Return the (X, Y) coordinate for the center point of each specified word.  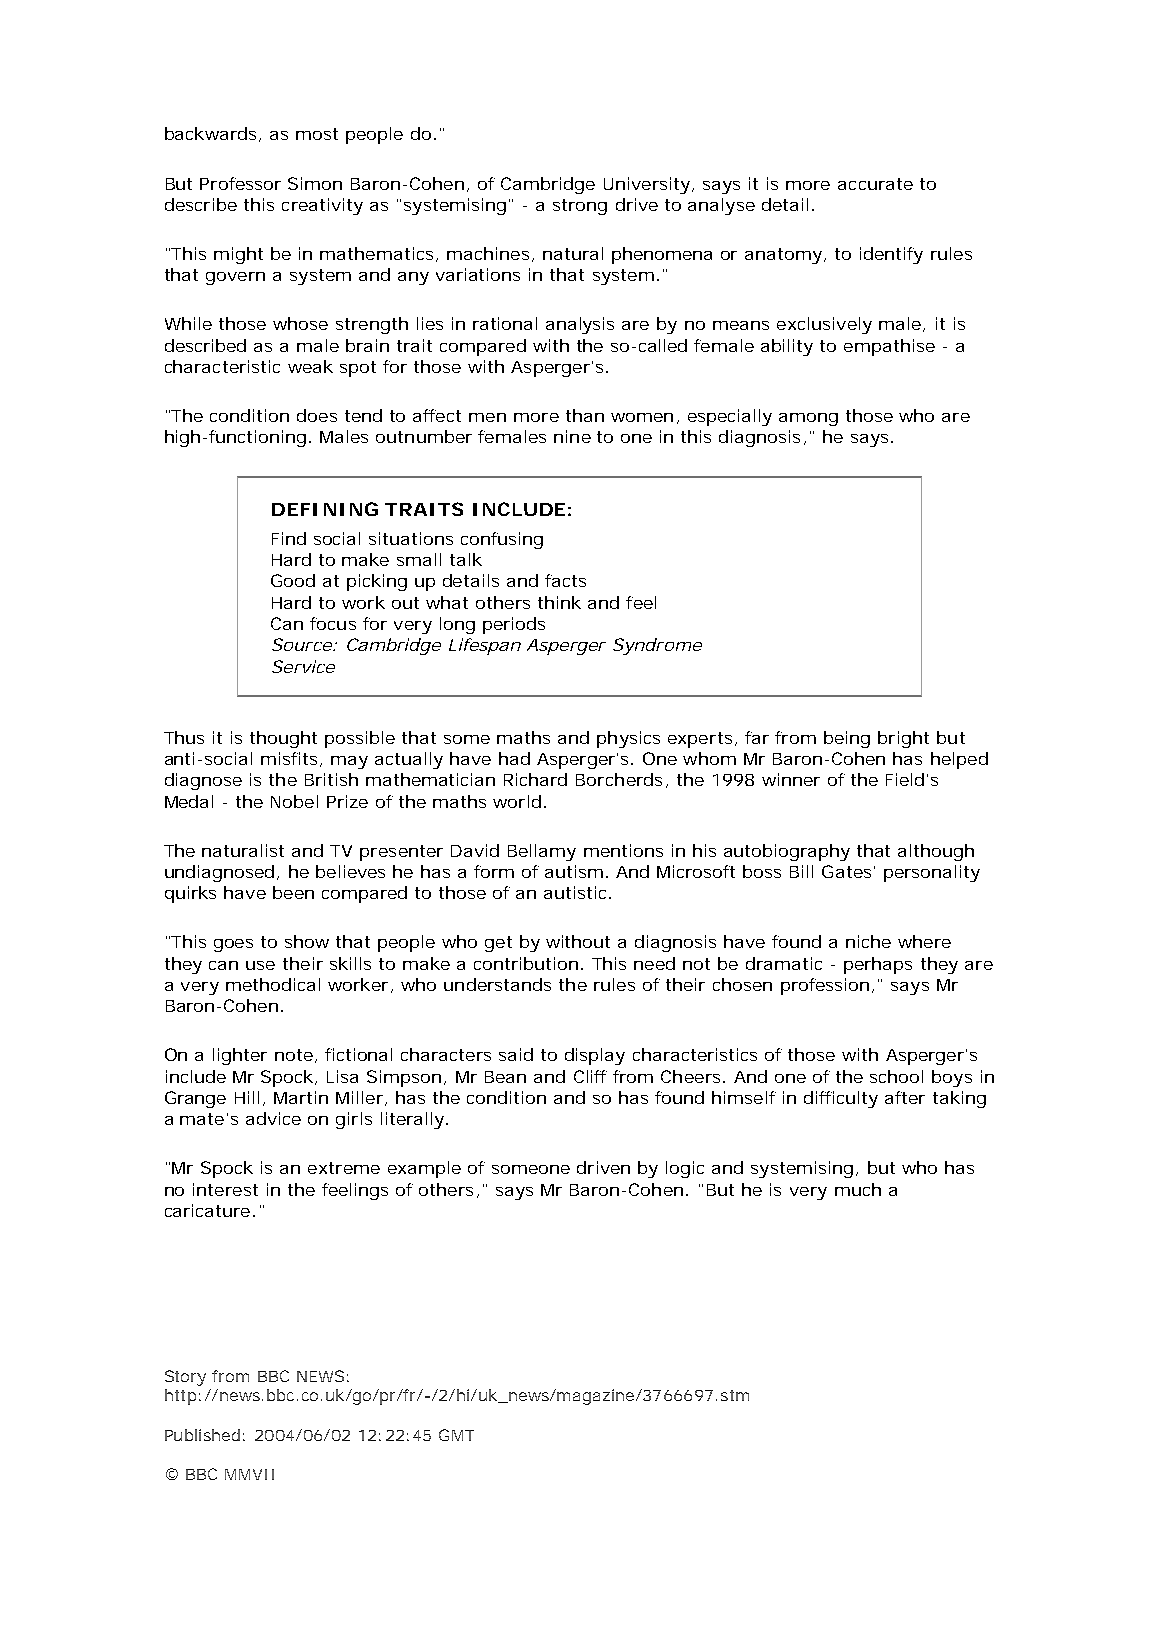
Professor (240, 183)
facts (565, 580)
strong (580, 207)
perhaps (878, 965)
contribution (526, 963)
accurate (875, 184)
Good (293, 580)
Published (202, 1435)
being (847, 739)
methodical (273, 984)
